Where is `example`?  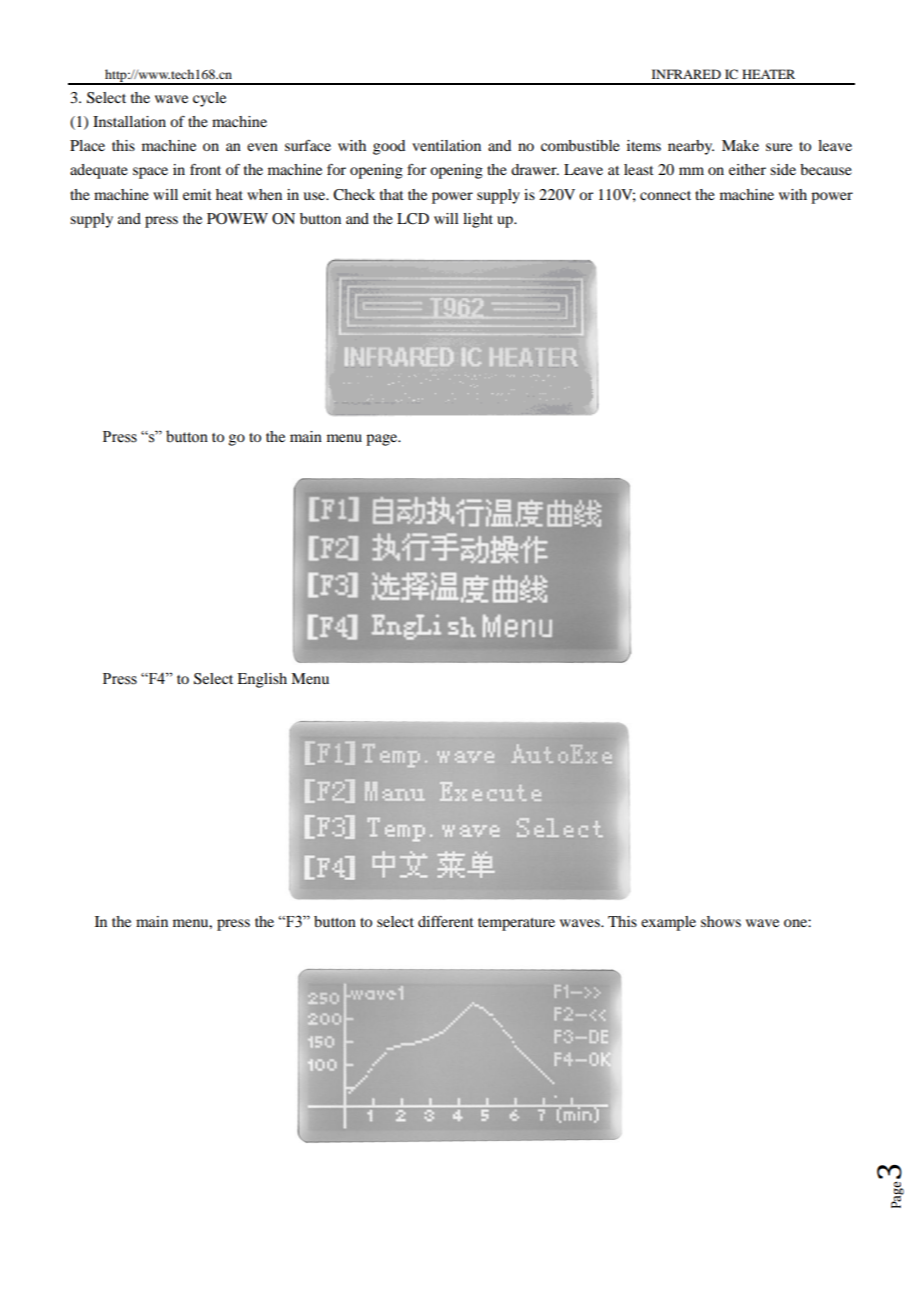
example is located at coordinates (668, 923).
